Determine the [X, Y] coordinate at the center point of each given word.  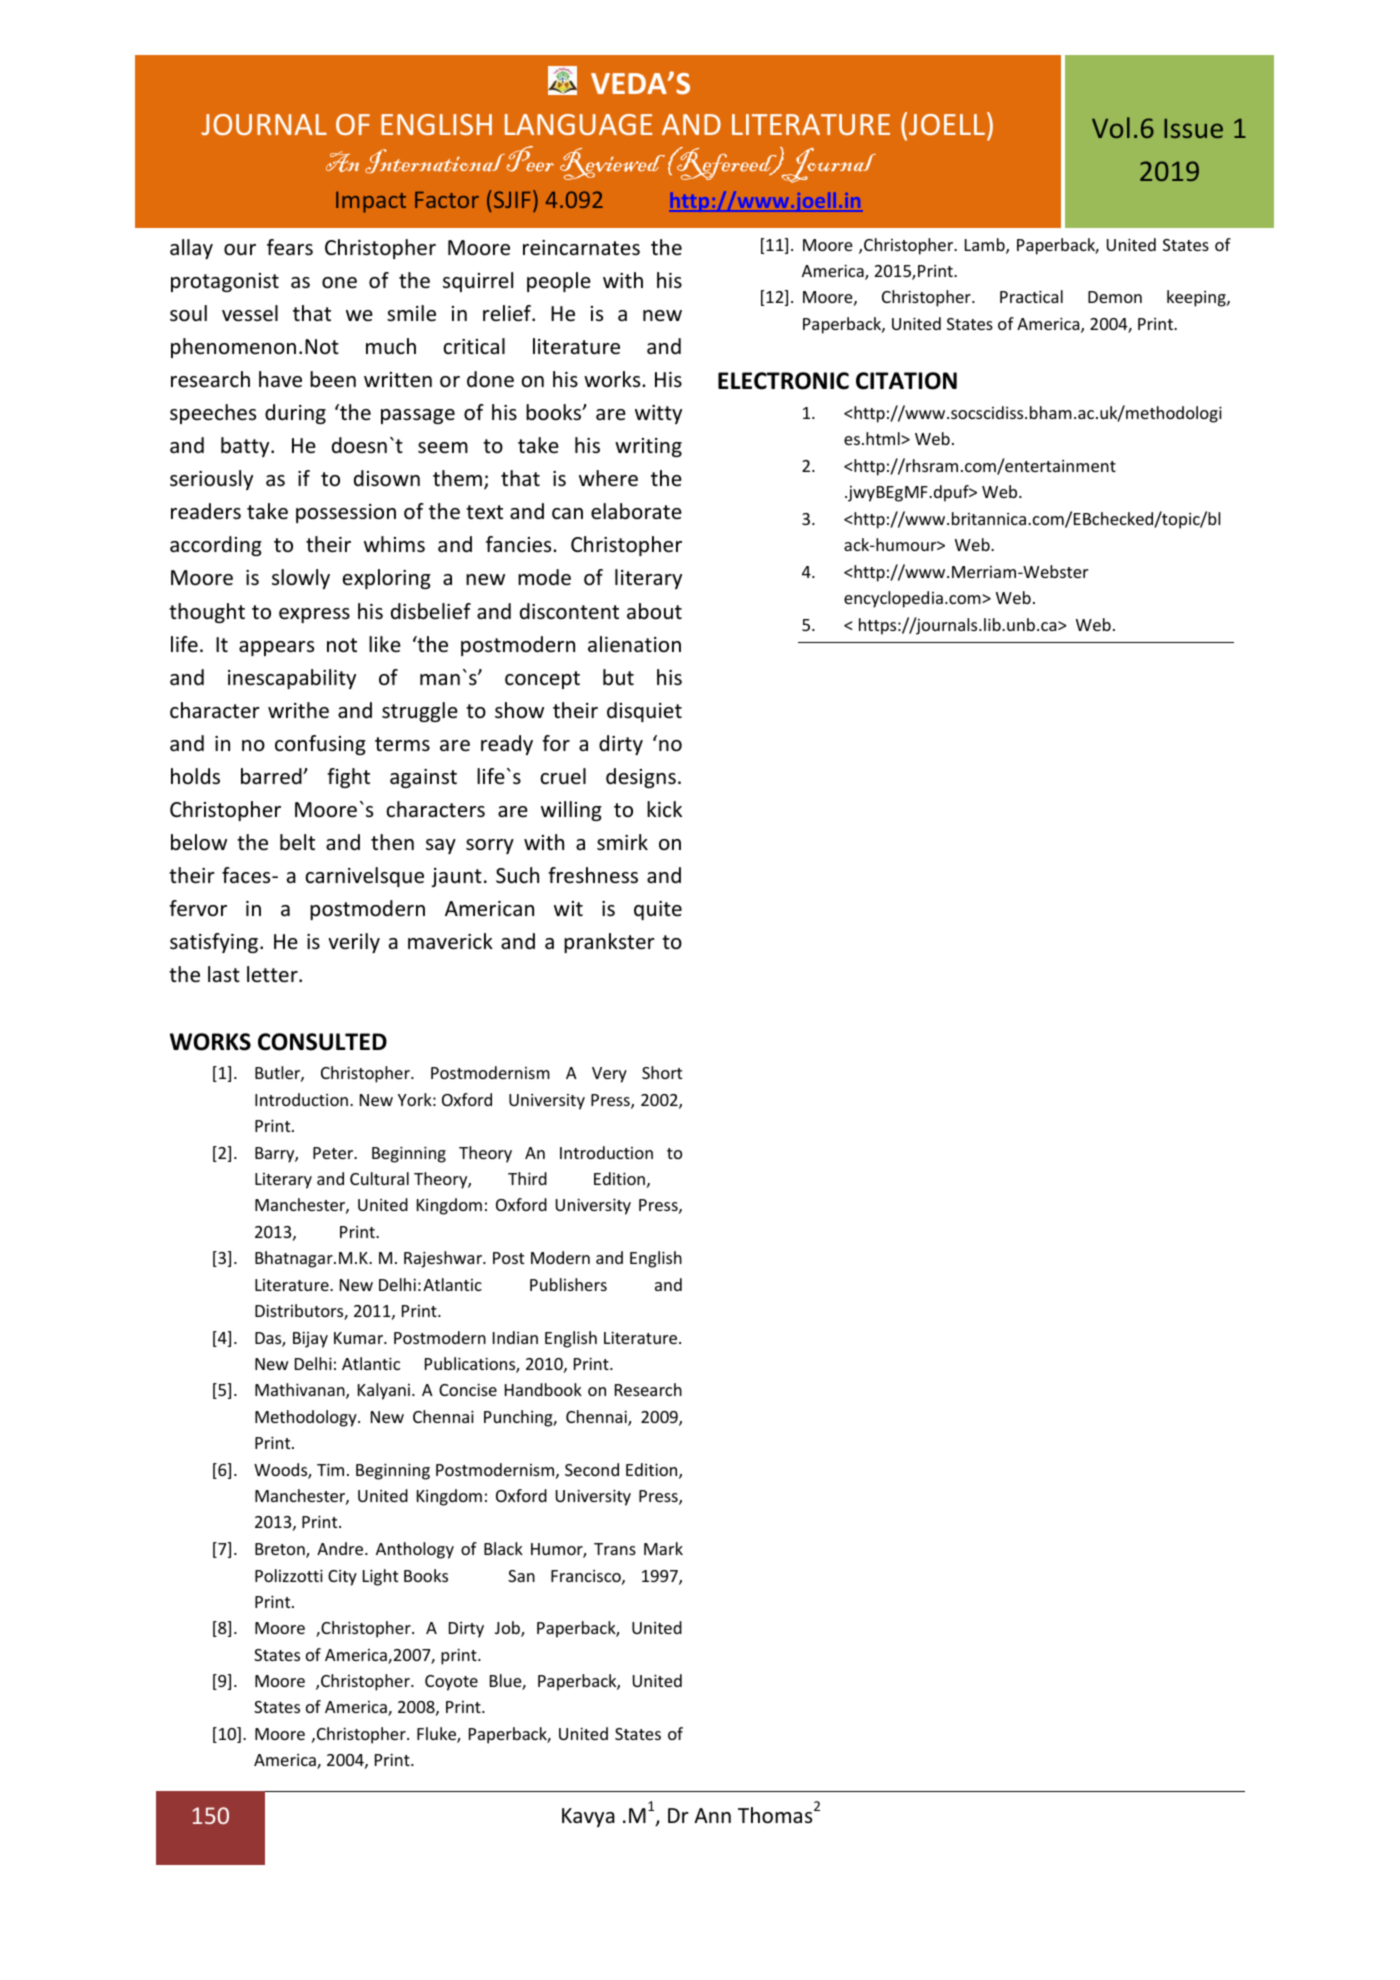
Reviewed [612, 164]
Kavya [588, 1817]
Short [662, 1072]
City [342, 1578]
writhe [298, 710]
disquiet [644, 712]
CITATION [906, 381]
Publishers [568, 1284]
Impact [371, 202]
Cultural [379, 1178]
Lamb [986, 246]
